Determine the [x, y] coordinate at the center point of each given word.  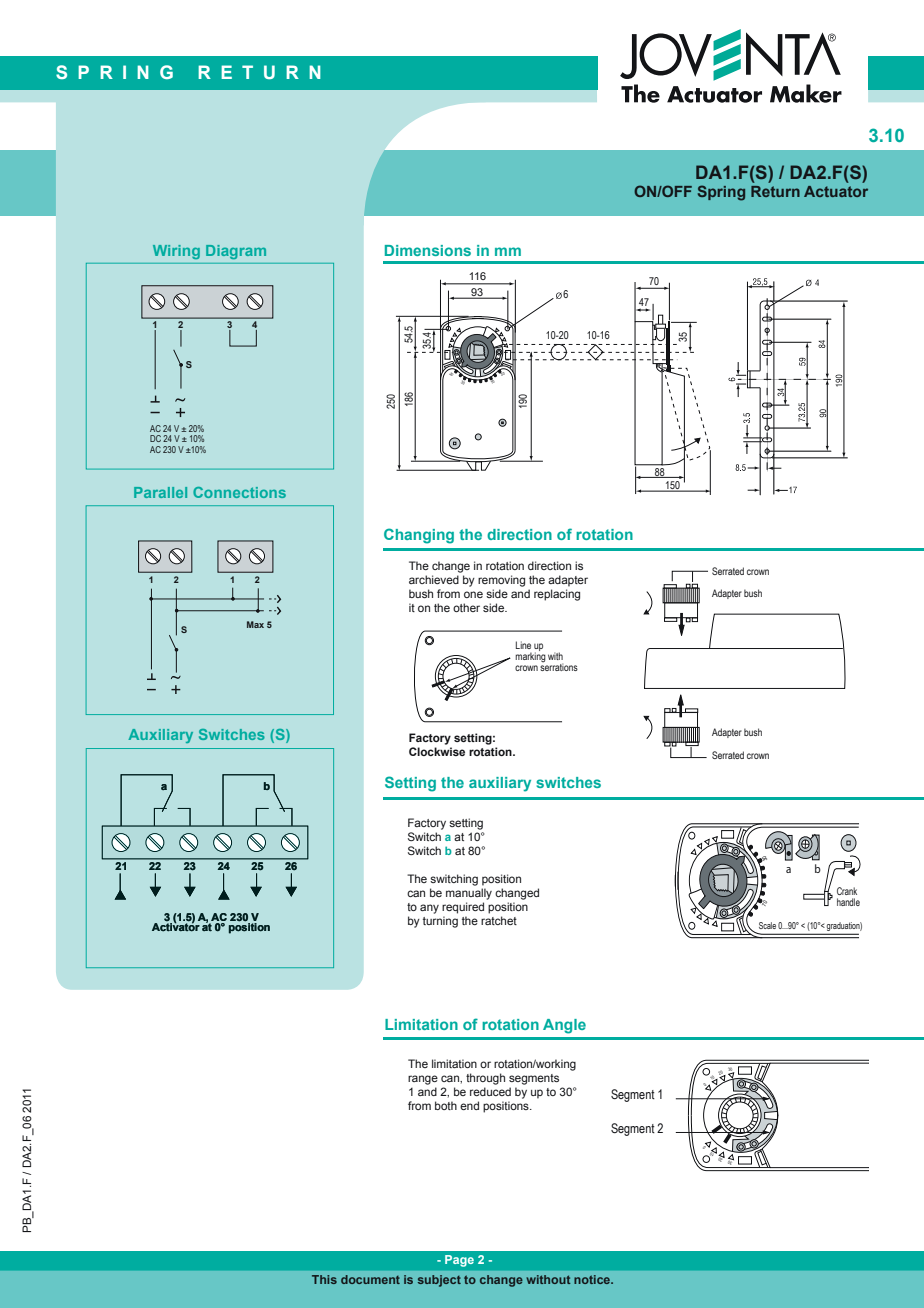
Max [255, 624]
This [324, 1279]
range [423, 1080]
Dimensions [428, 250]
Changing [419, 536]
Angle [564, 1026]
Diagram [236, 252]
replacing [557, 595]
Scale [767, 925]
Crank [847, 891]
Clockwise [437, 751]
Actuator [836, 191]
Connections [239, 492]
